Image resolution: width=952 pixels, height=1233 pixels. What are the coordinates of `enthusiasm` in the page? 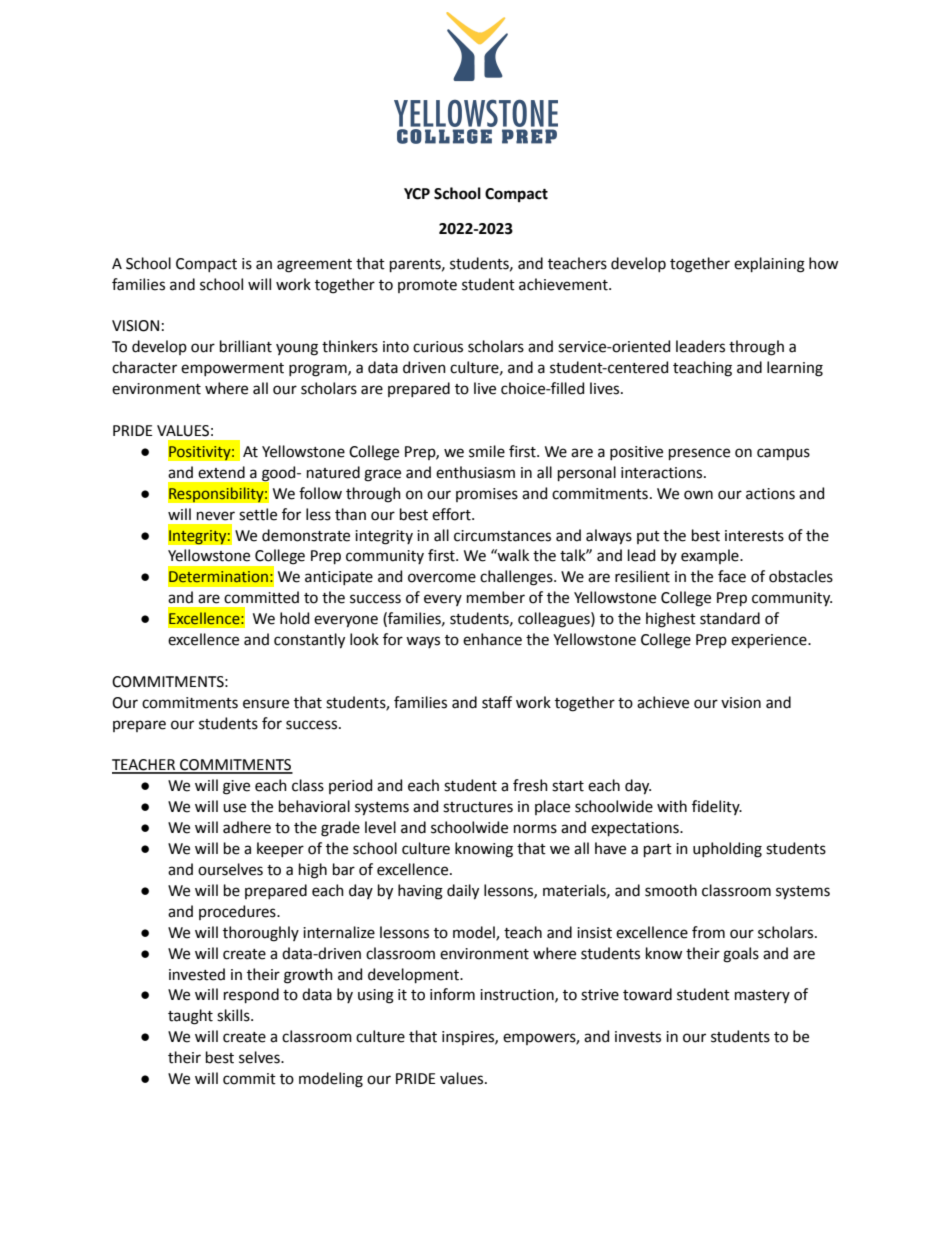 It's located at (475, 472).
